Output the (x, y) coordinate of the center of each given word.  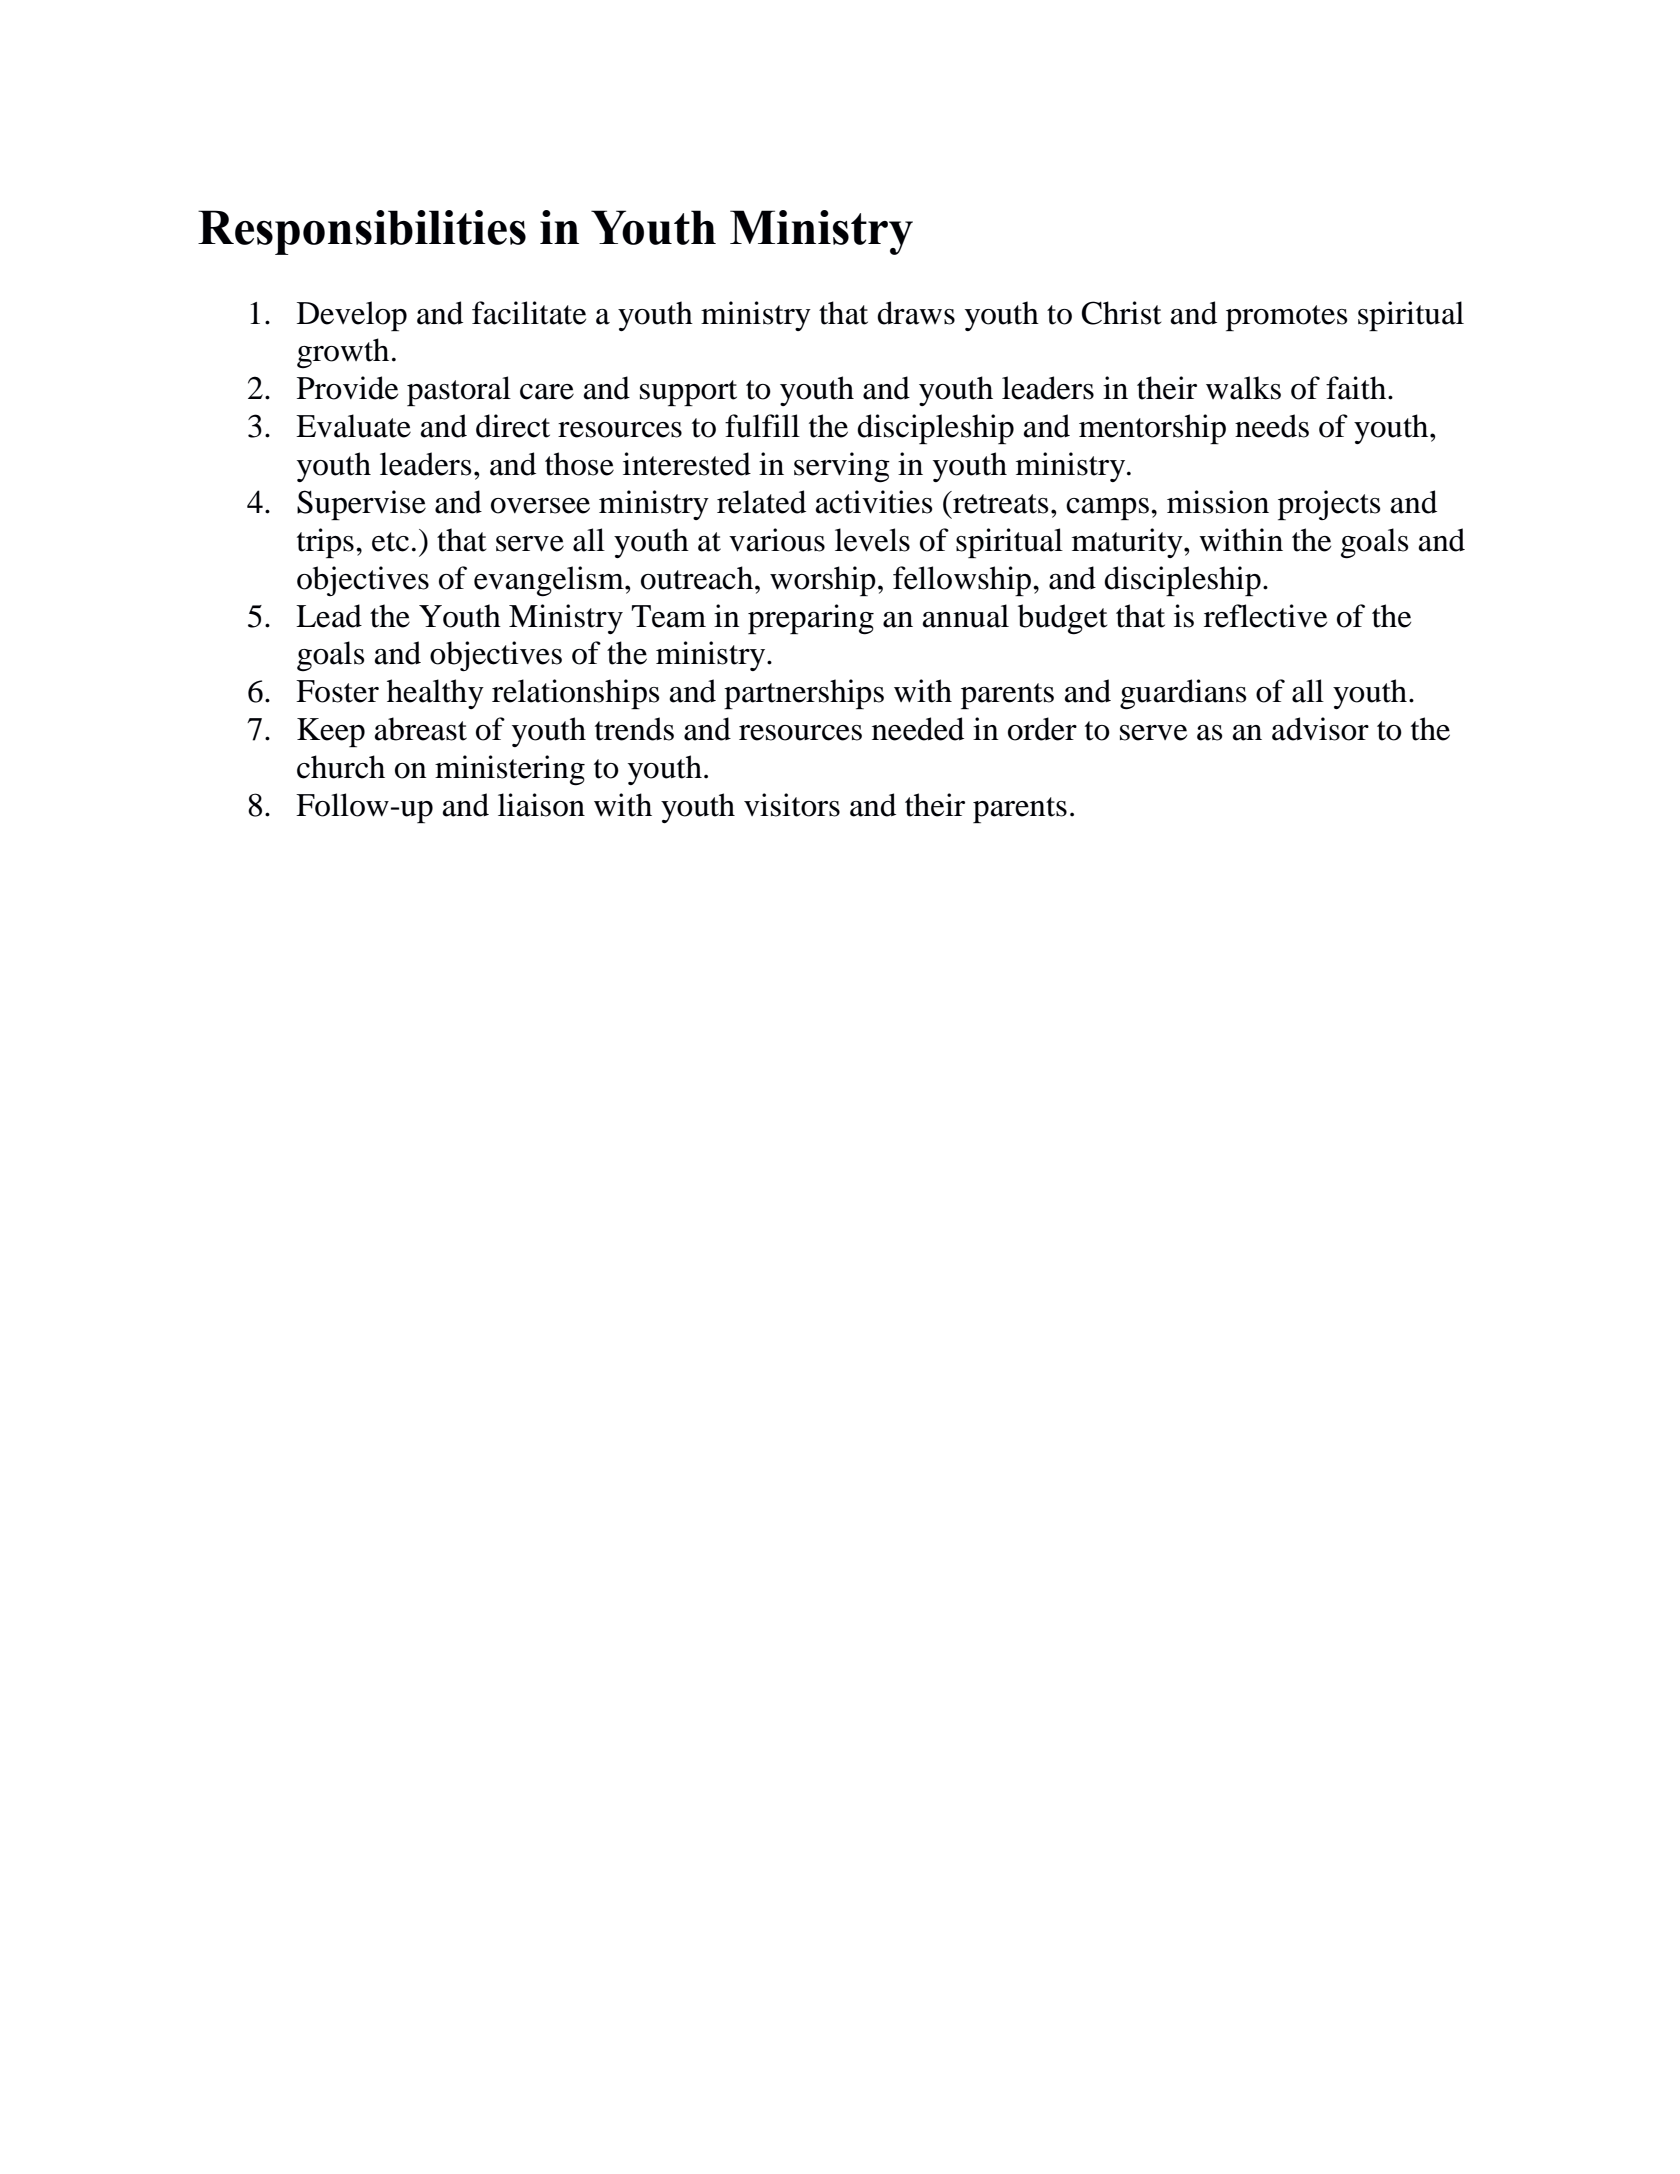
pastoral (459, 391)
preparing (811, 619)
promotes (1286, 318)
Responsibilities (362, 232)
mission (1218, 502)
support (688, 393)
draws (916, 313)
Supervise (361, 505)
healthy (435, 694)
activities (874, 502)
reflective (1265, 616)
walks (1243, 388)
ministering (510, 770)
